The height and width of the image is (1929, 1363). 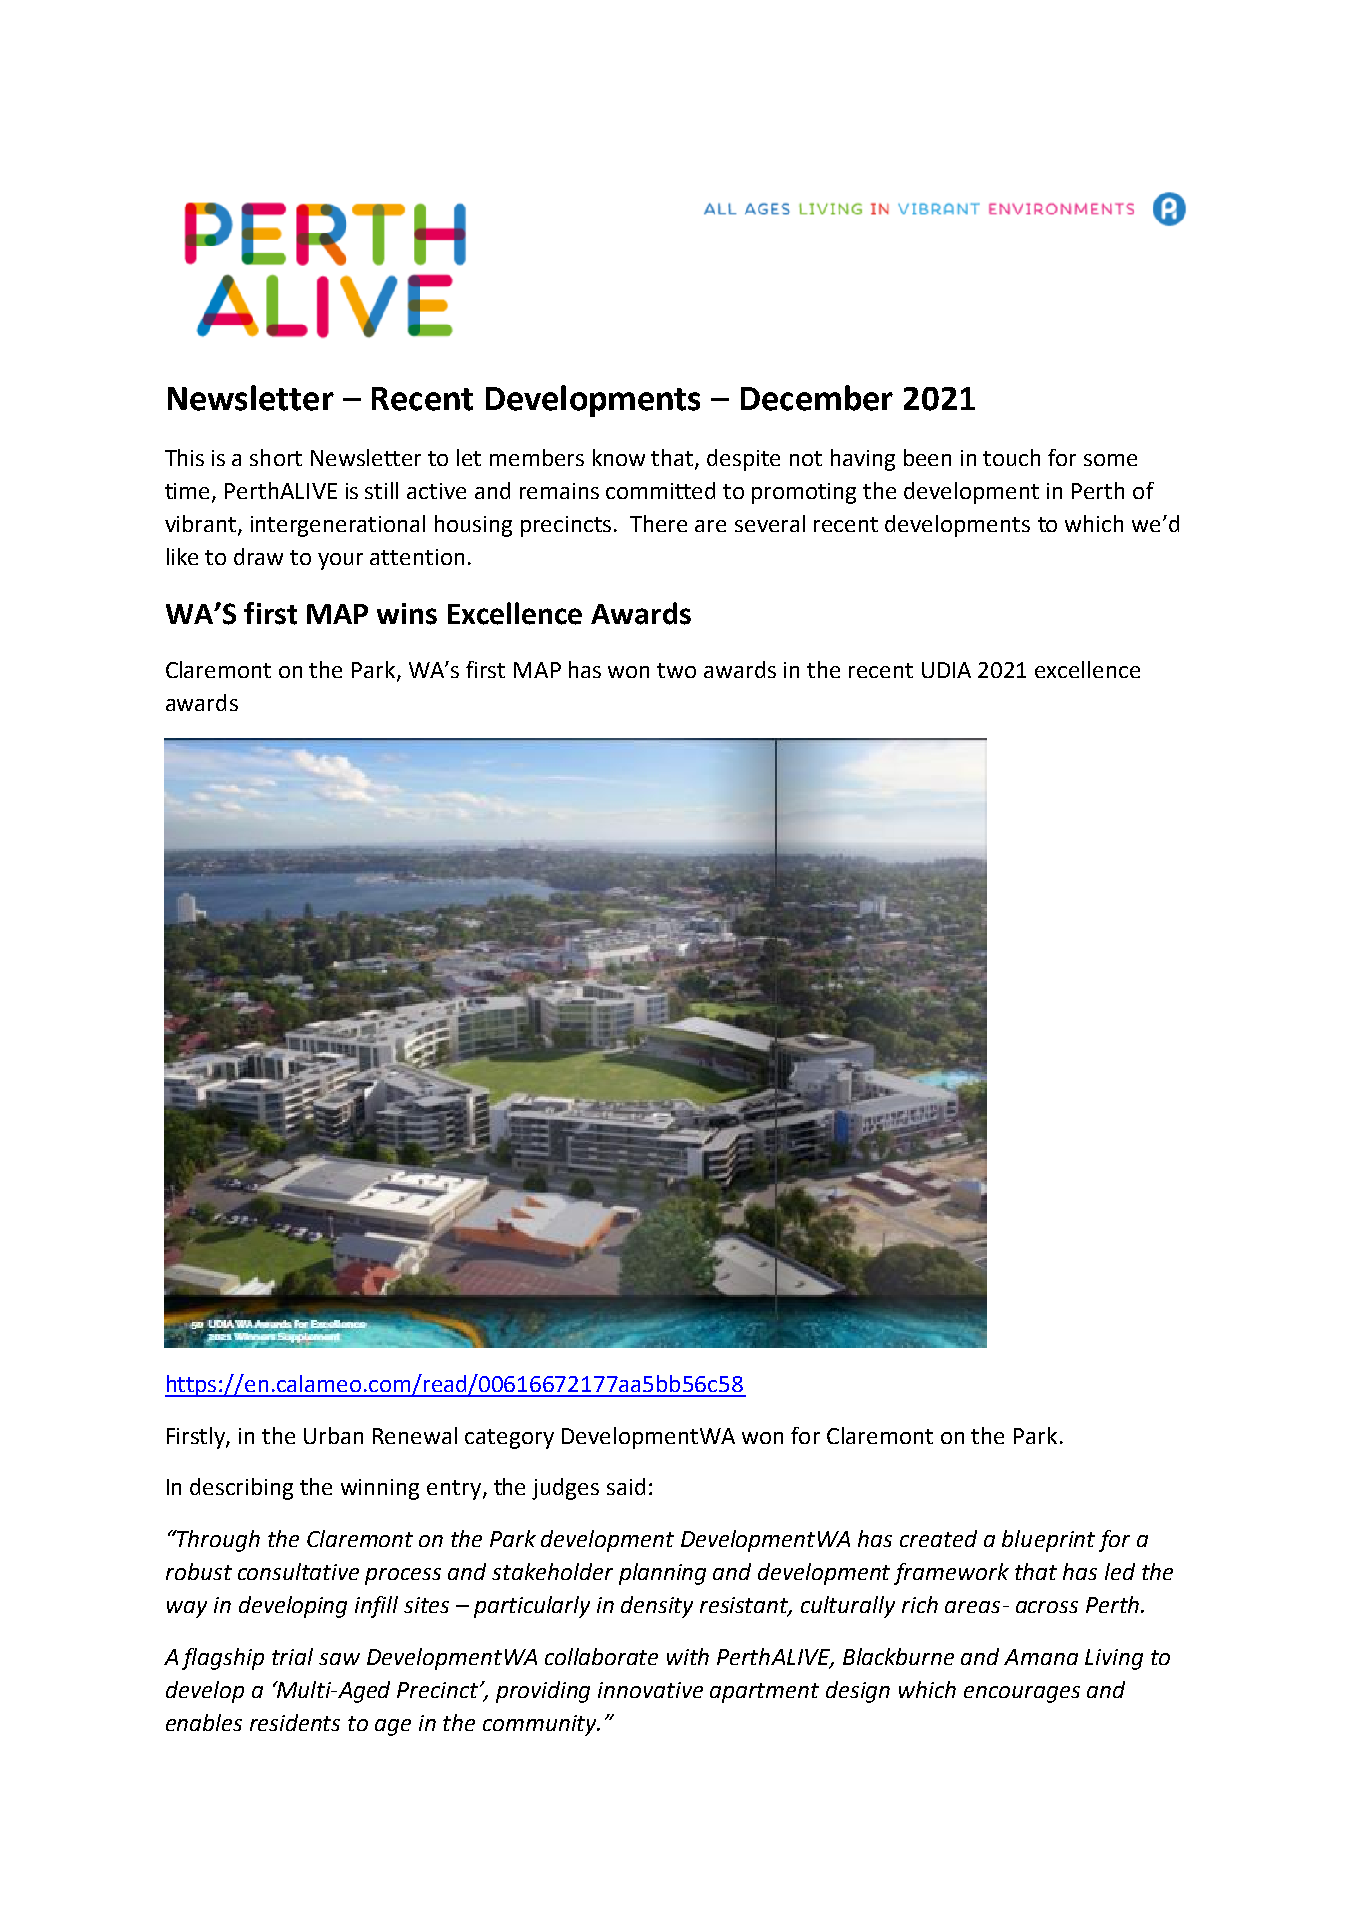 I want to click on several, so click(x=770, y=523).
